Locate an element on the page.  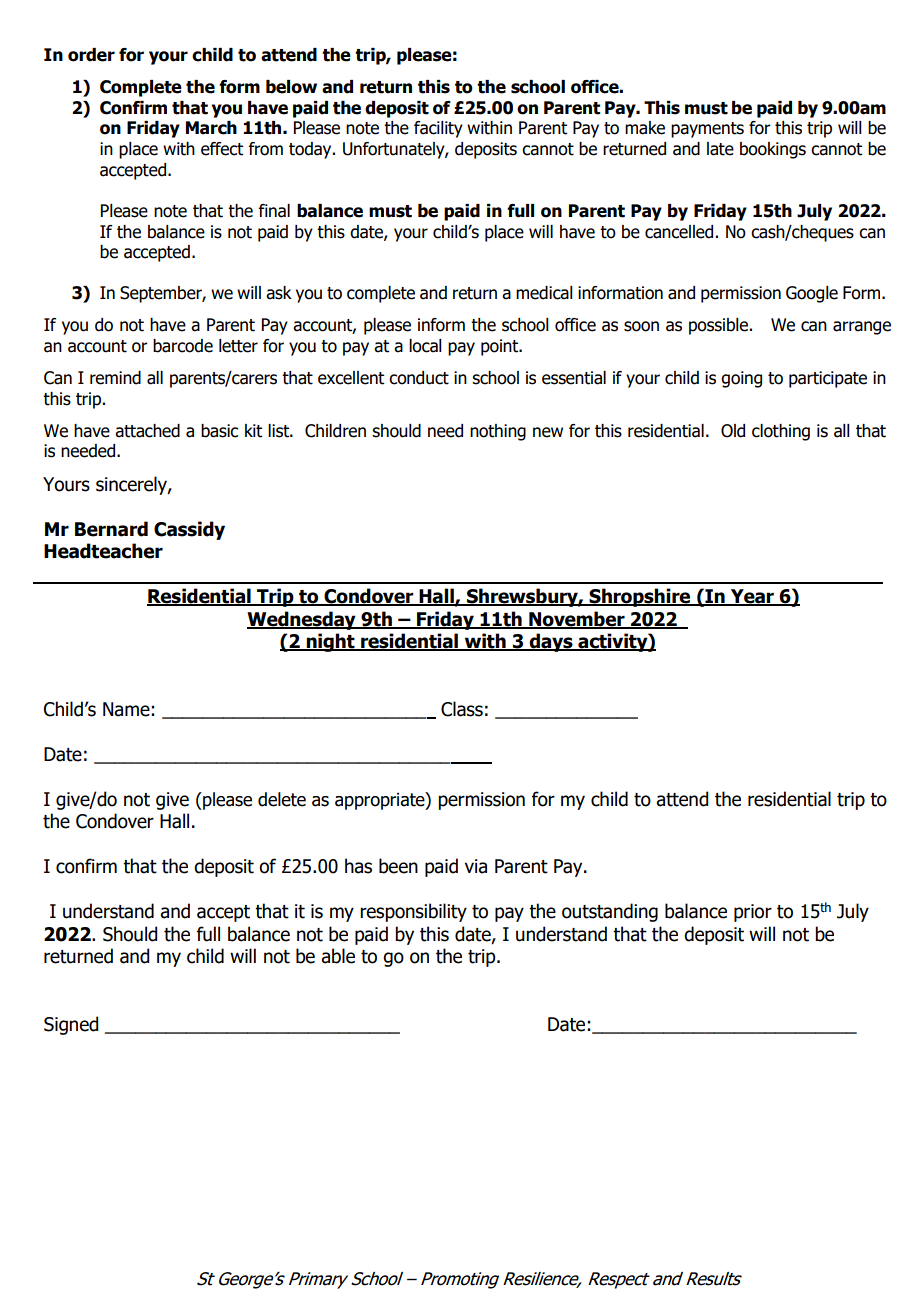
Signed is located at coordinates (71, 1025).
